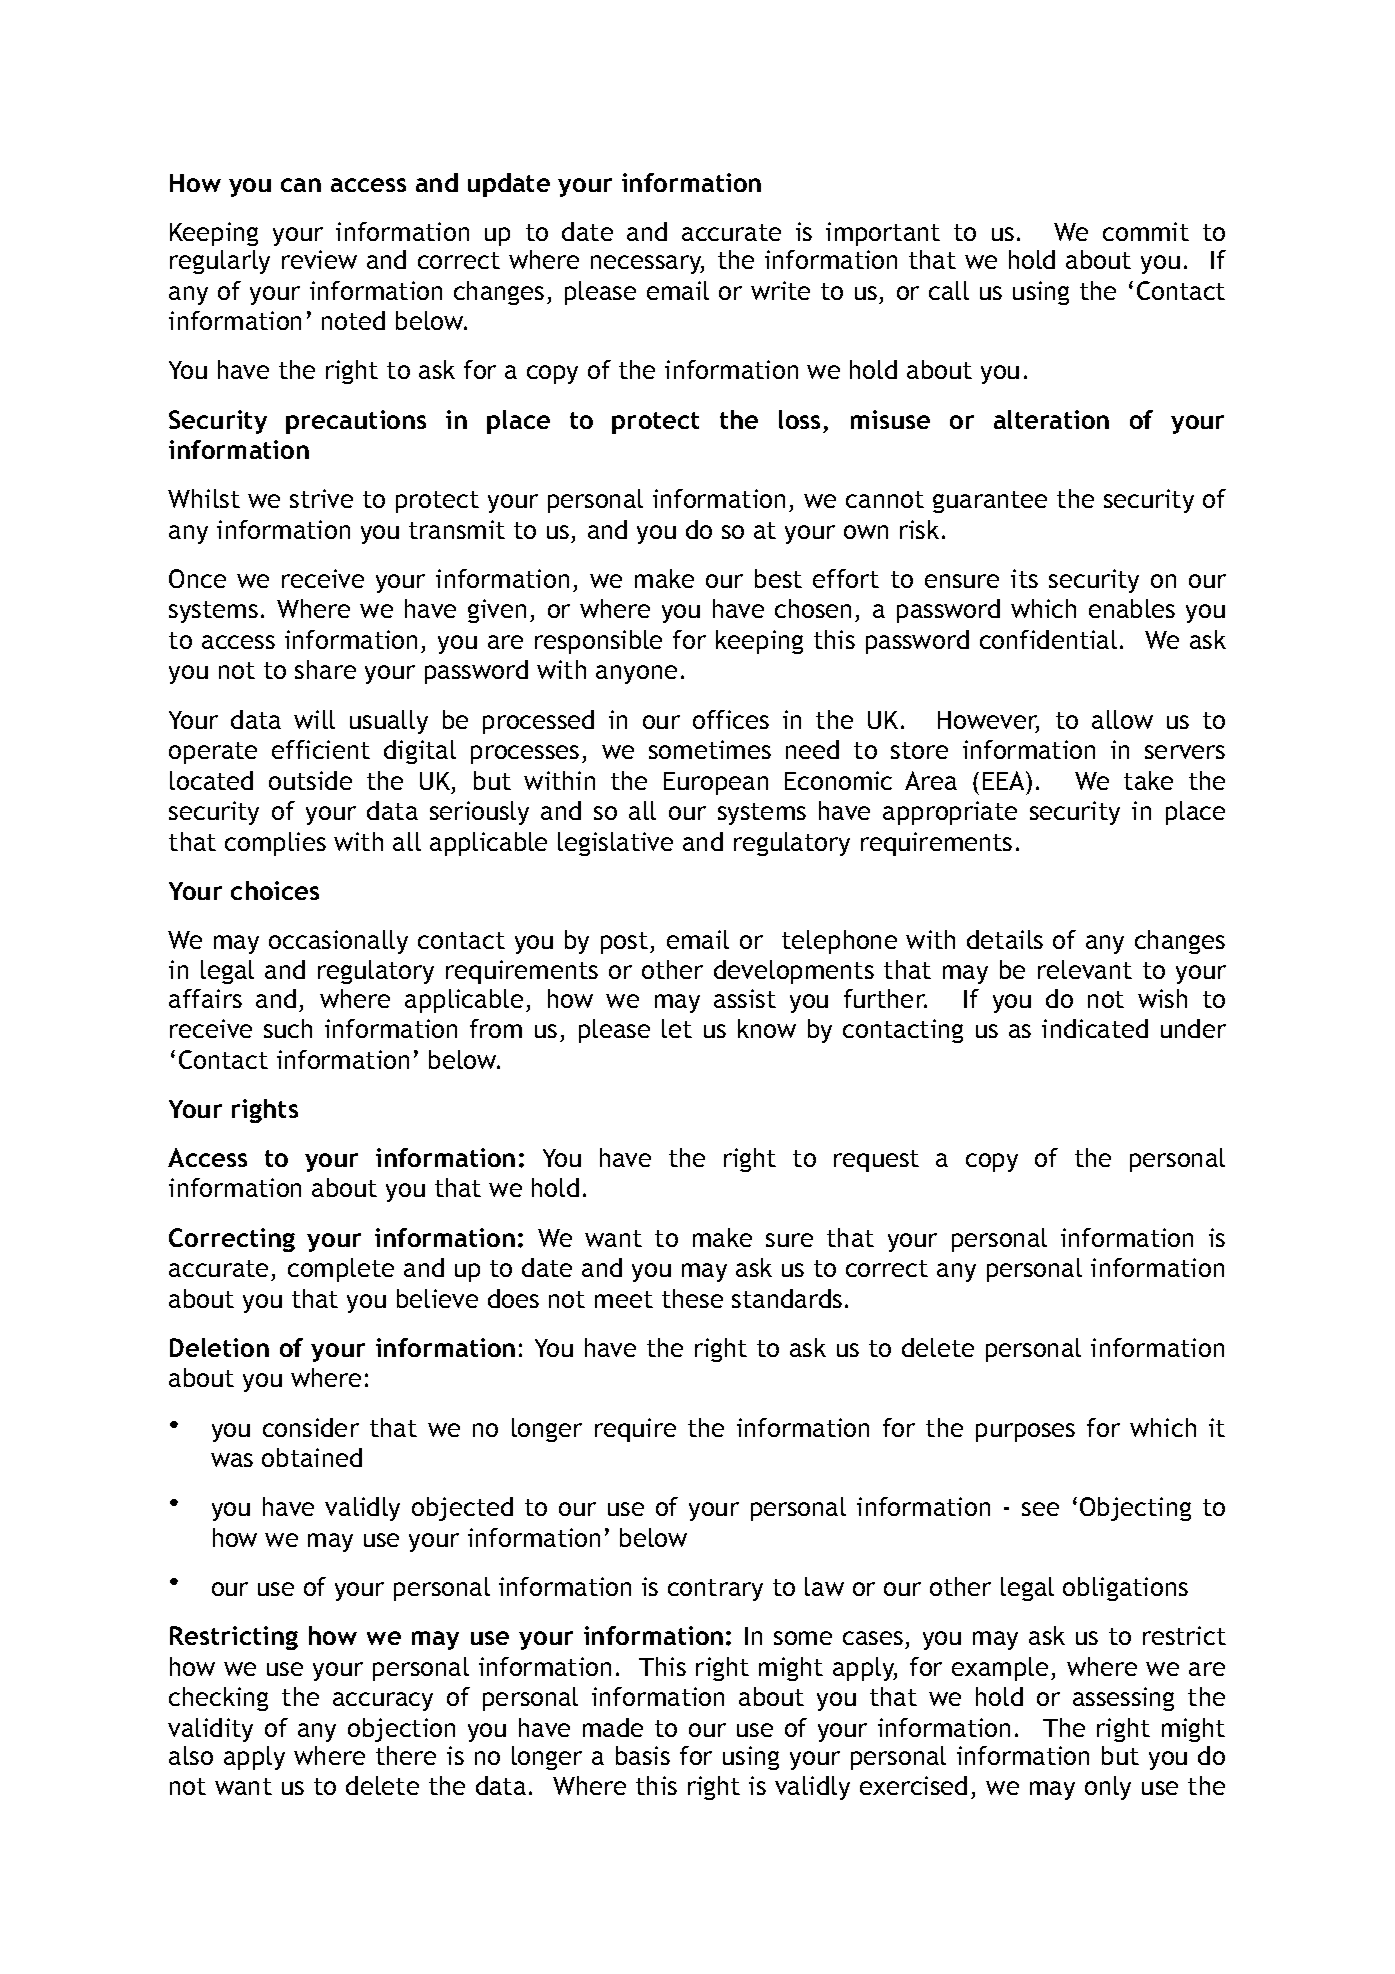 The width and height of the screenshot is (1395, 1974). What do you see at coordinates (692, 1298) in the screenshot?
I see `these` at bounding box center [692, 1298].
